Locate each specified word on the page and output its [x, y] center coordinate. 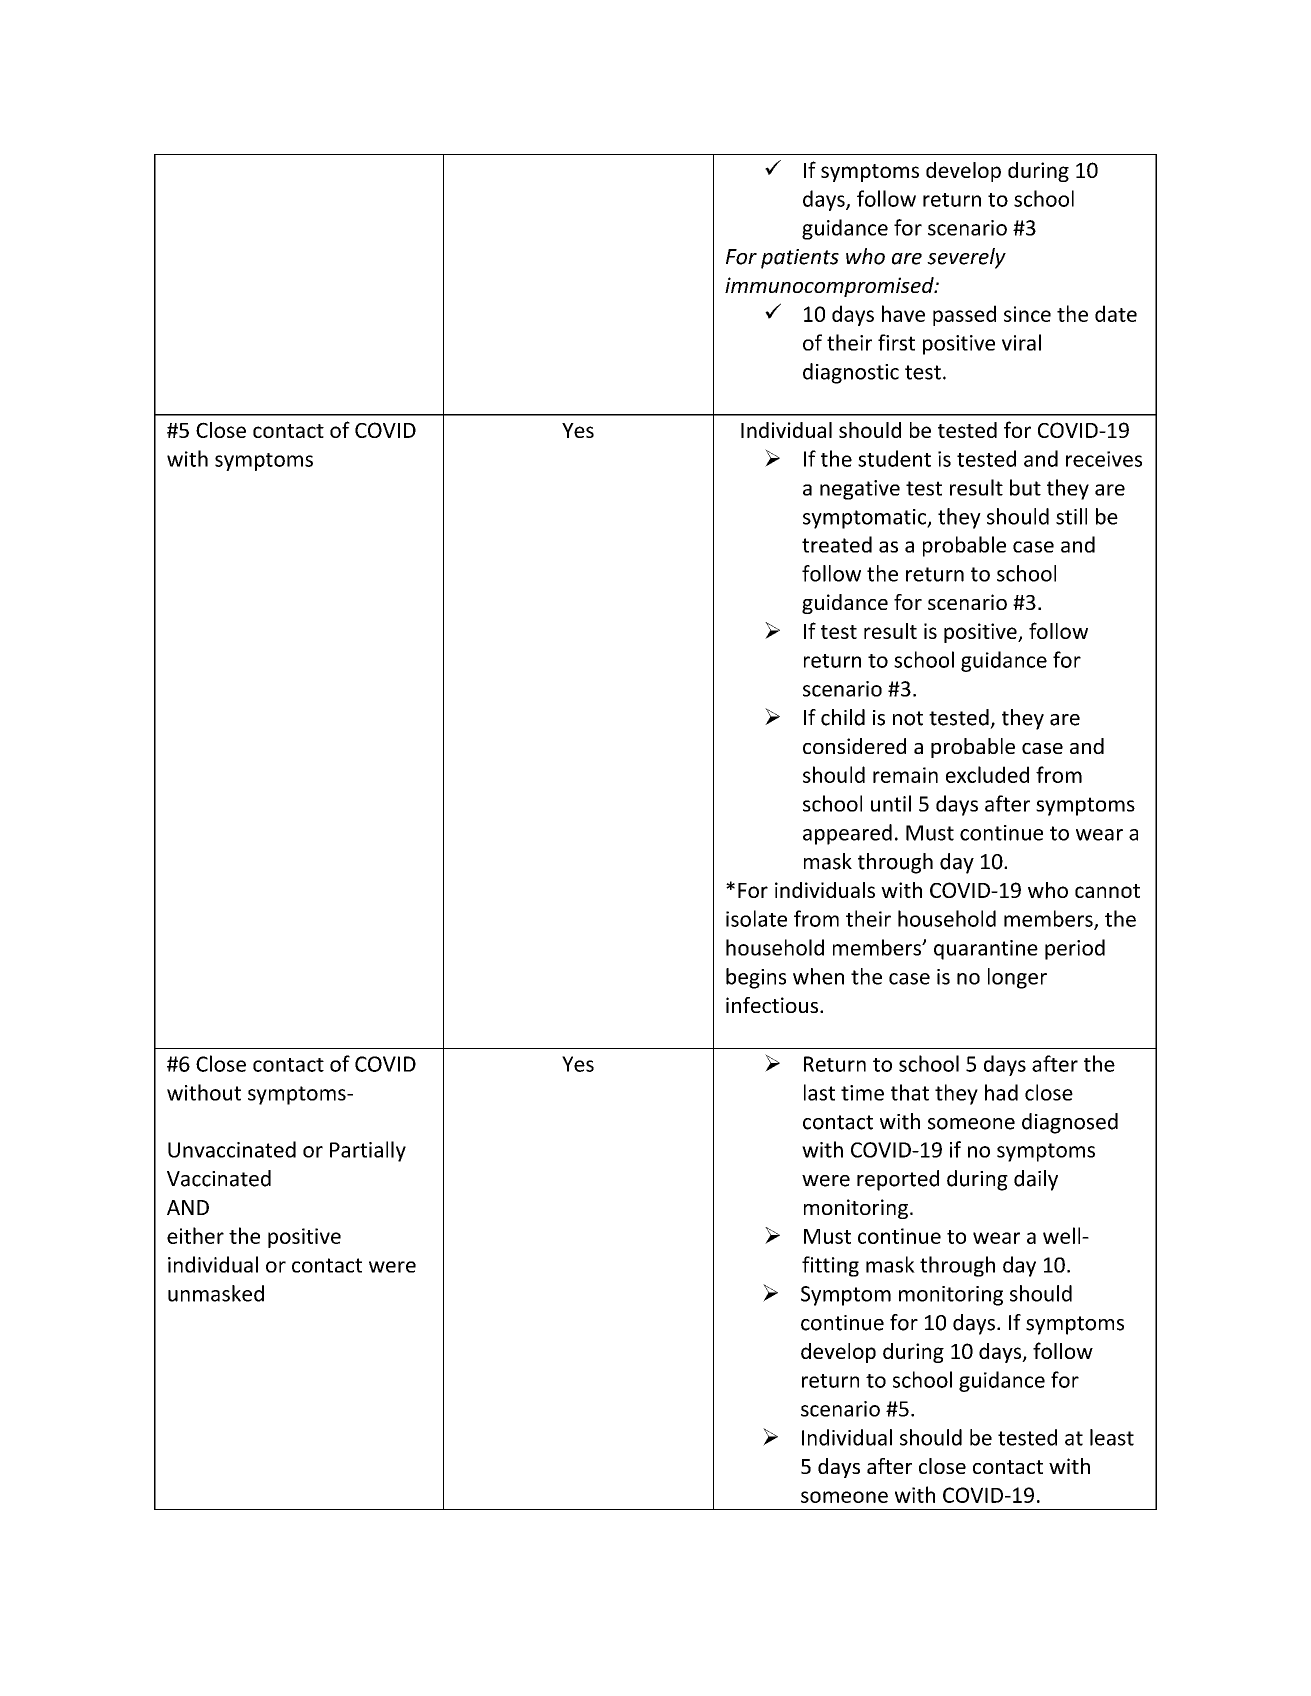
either [195, 1235]
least [1112, 1437]
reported [898, 1180]
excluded [987, 774]
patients [800, 259]
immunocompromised [830, 287]
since [1027, 314]
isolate [756, 918]
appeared [847, 834]
